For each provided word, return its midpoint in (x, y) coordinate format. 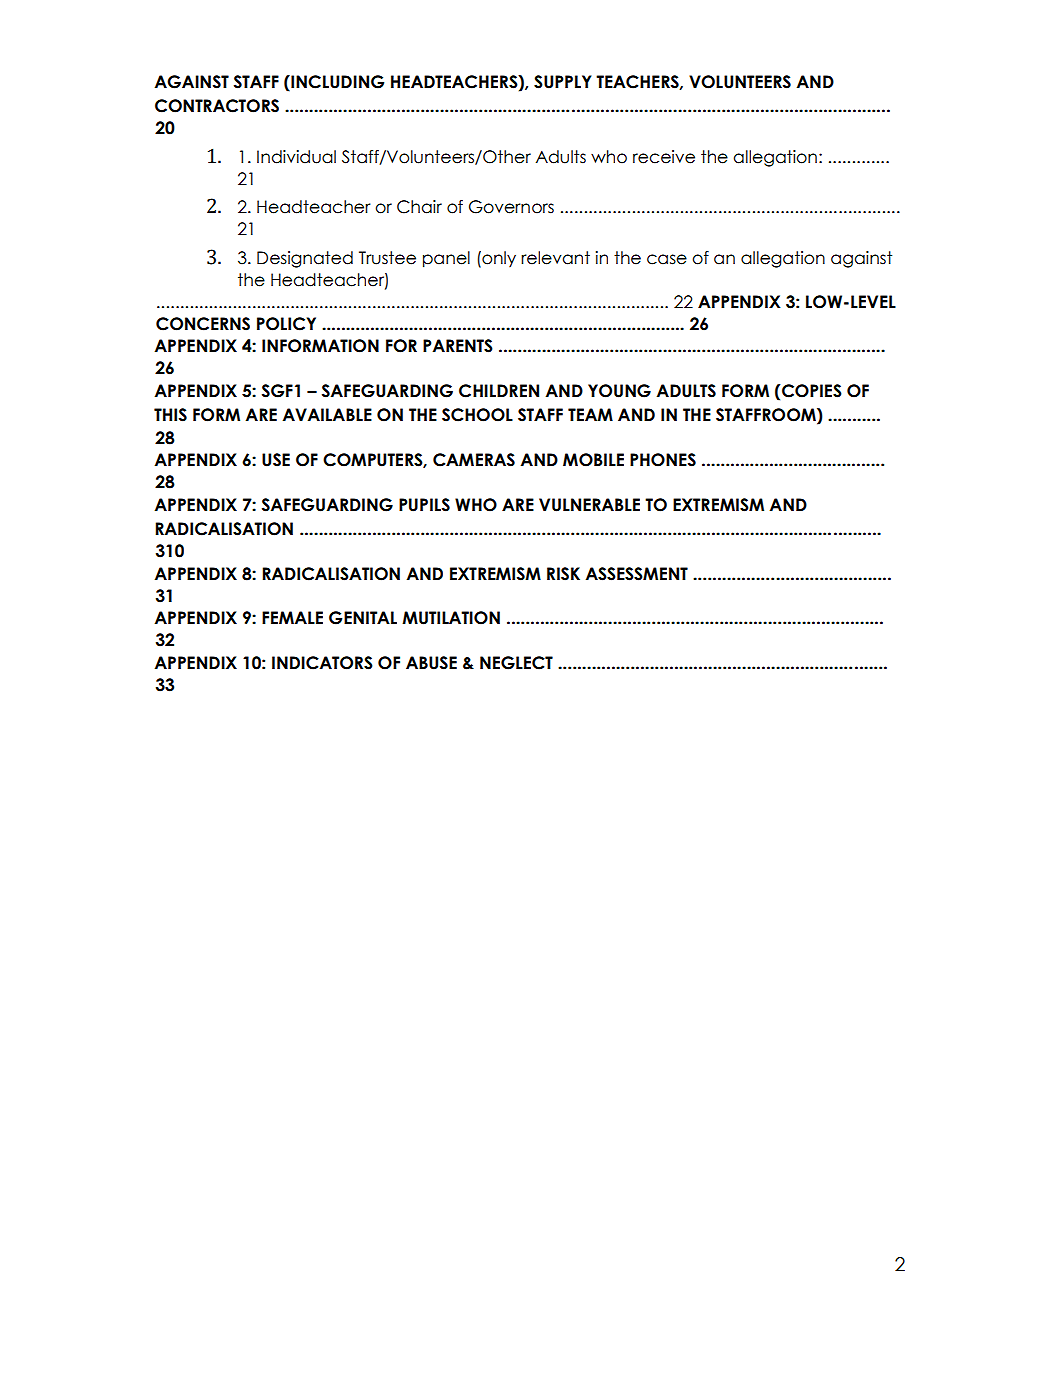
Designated (305, 259)
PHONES (663, 460)
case (667, 259)
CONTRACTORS (217, 106)
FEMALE (292, 617)
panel (446, 259)
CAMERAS (474, 460)
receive (664, 157)
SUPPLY (562, 82)
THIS (170, 415)
